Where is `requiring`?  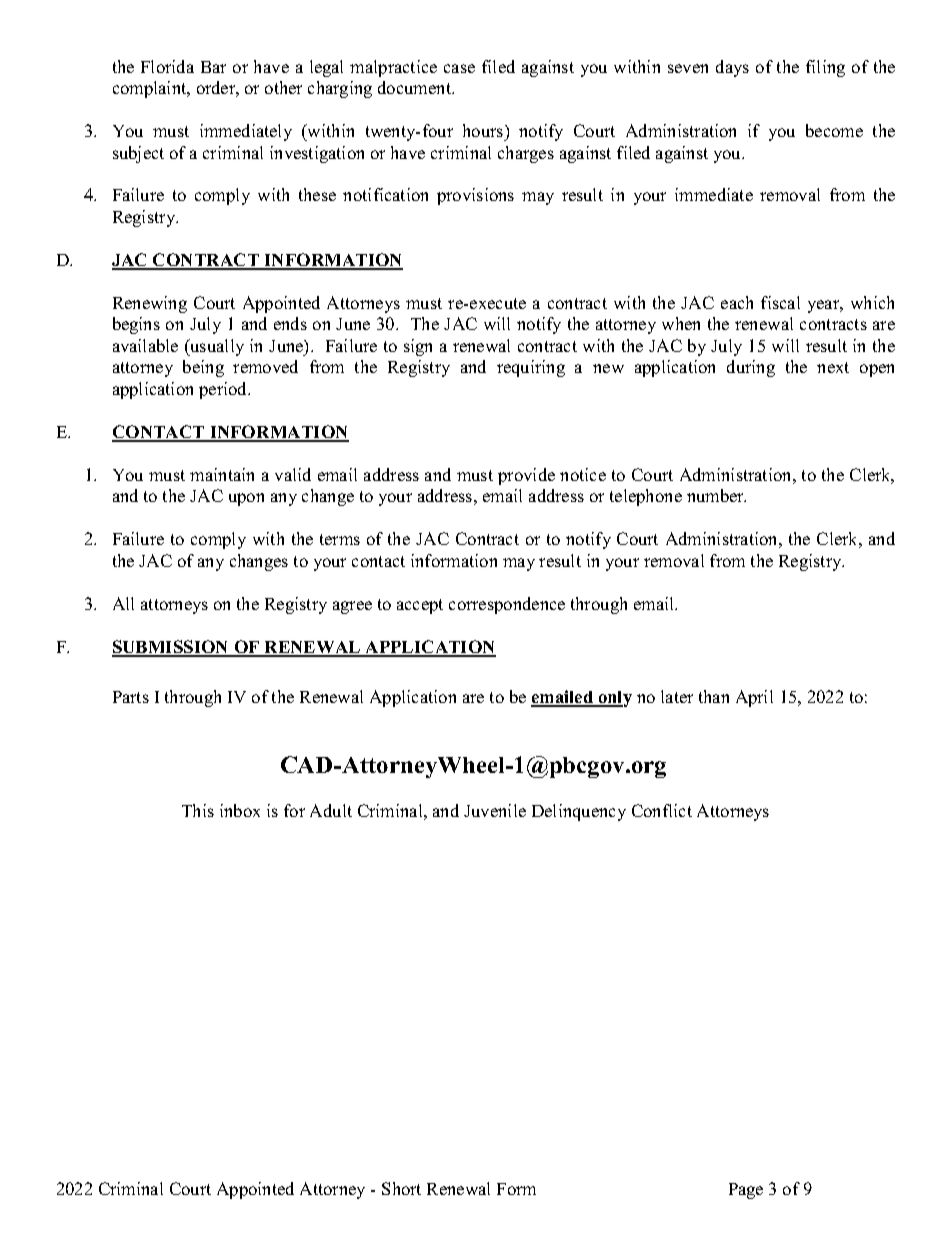 requiring is located at coordinates (531, 368).
